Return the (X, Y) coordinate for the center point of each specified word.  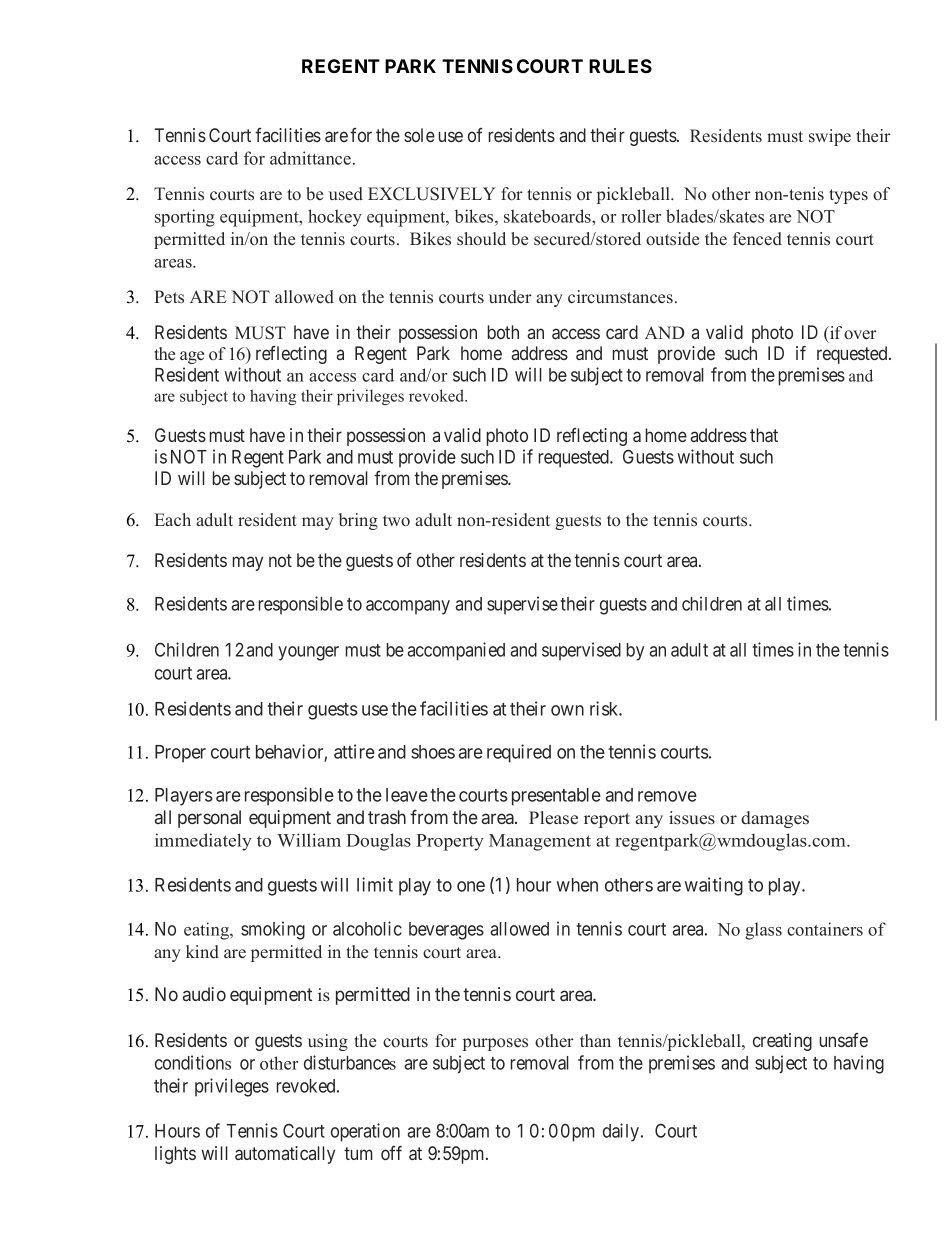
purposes (495, 1044)
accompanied (456, 651)
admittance (310, 158)
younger (308, 653)
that (764, 435)
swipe (830, 137)
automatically (285, 1155)
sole (419, 135)
